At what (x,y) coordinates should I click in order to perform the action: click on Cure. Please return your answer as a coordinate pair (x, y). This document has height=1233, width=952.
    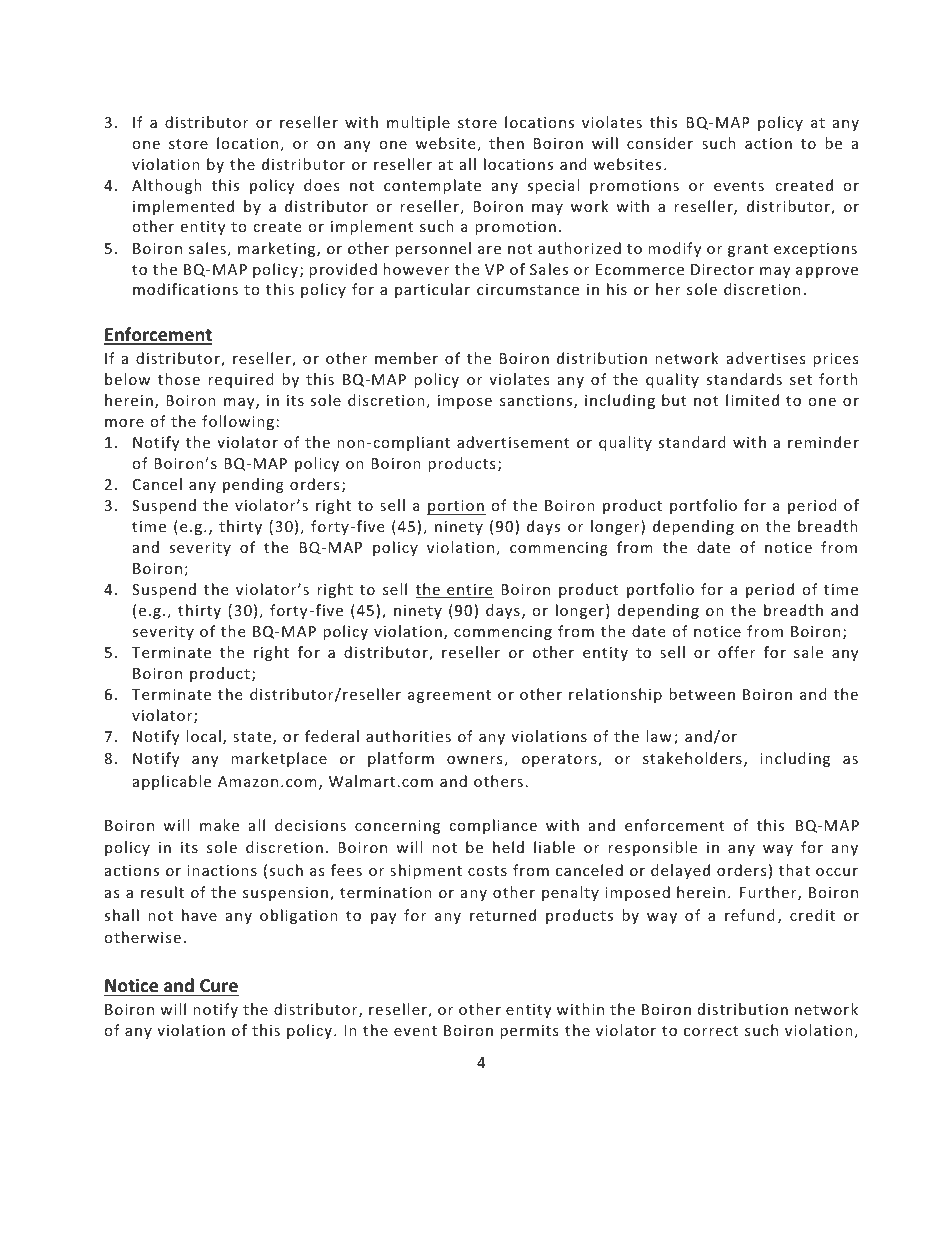
    Looking at the image, I should click on (219, 986).
